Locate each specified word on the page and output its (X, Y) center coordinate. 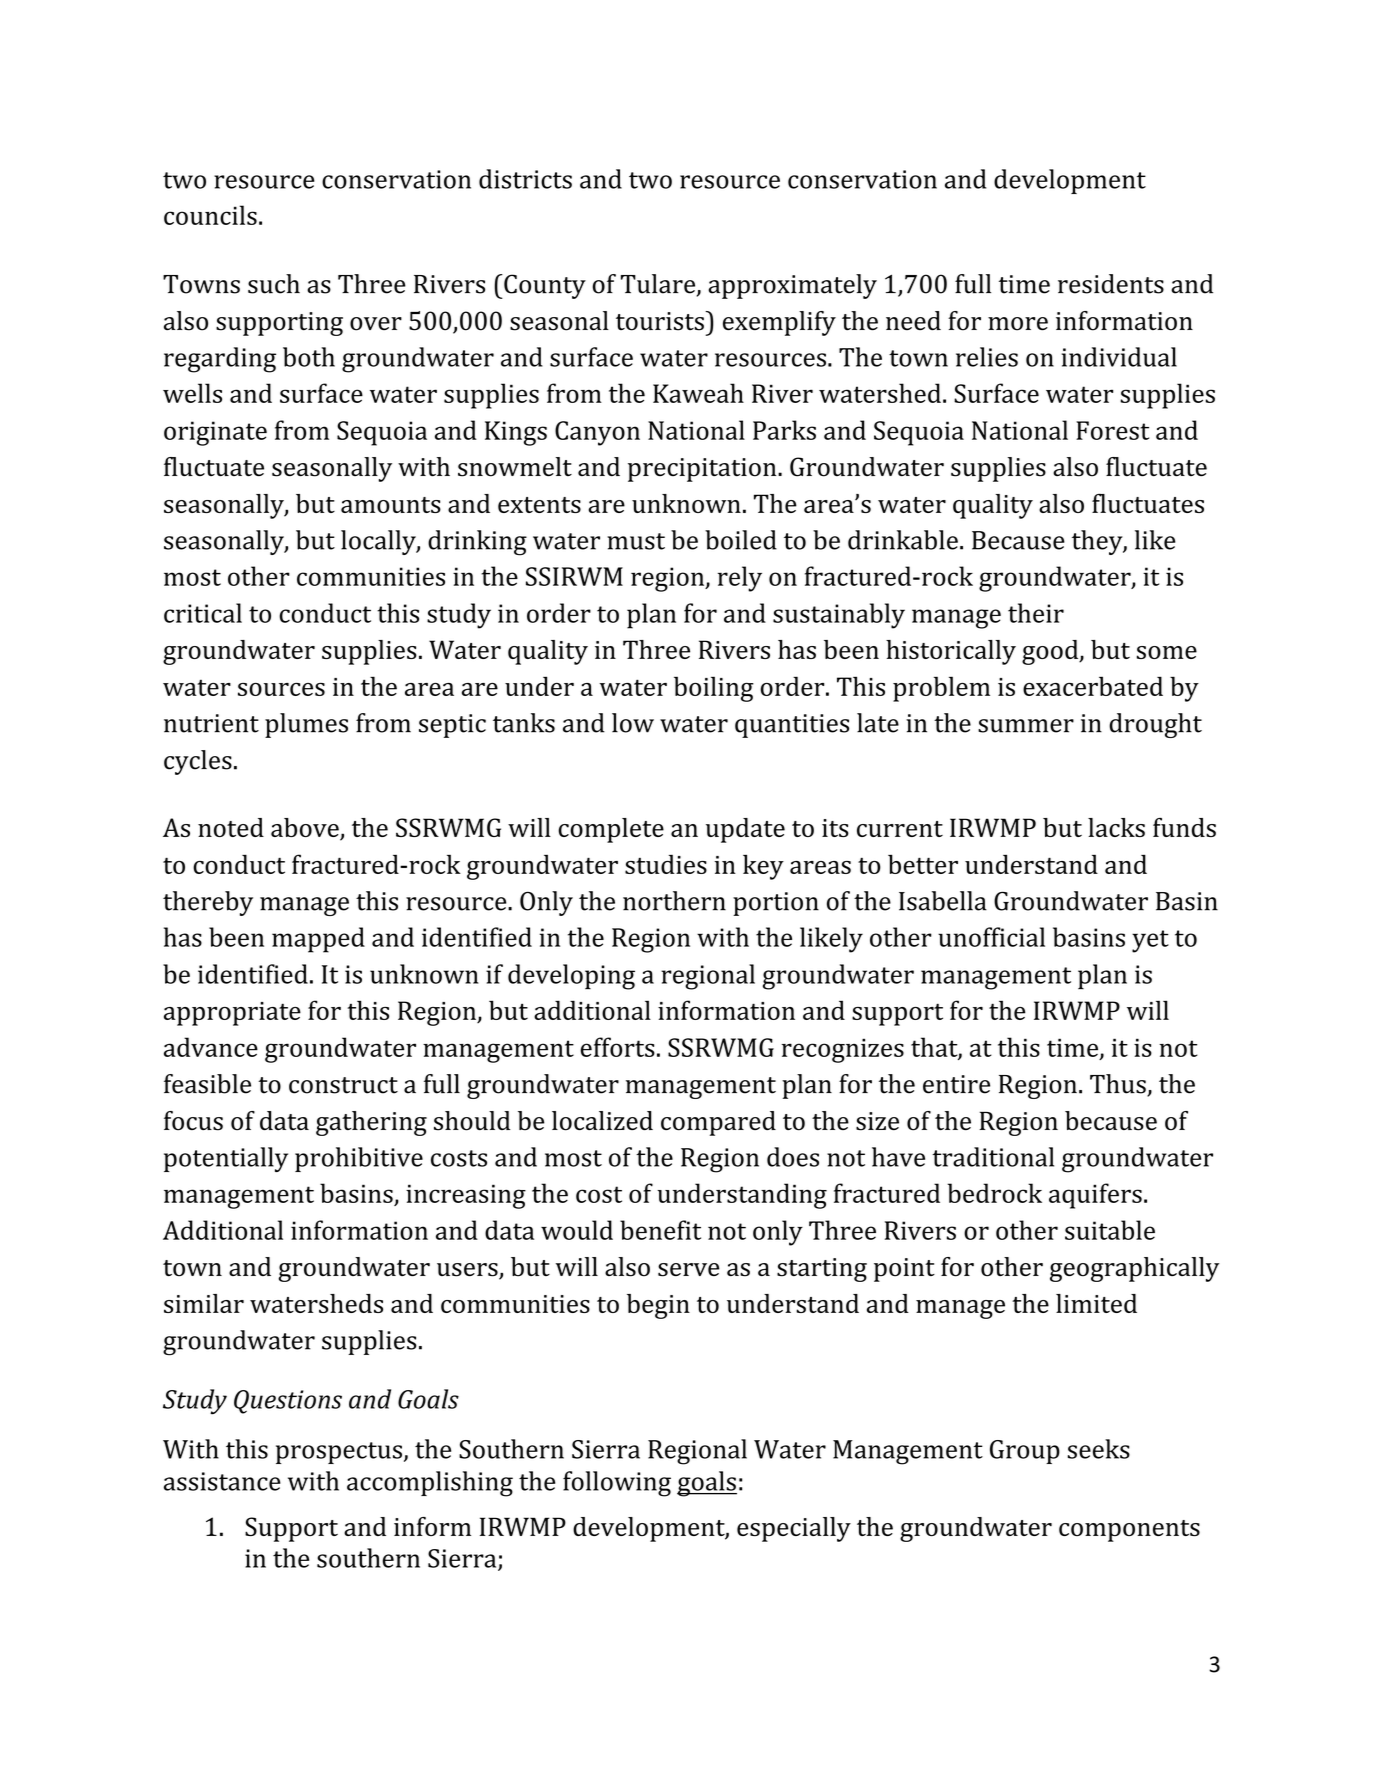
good (1051, 652)
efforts (618, 1047)
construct (343, 1085)
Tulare (659, 285)
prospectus (339, 1453)
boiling (714, 689)
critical (203, 613)
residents (1111, 284)
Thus (1119, 1085)
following (617, 1484)
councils (210, 215)
